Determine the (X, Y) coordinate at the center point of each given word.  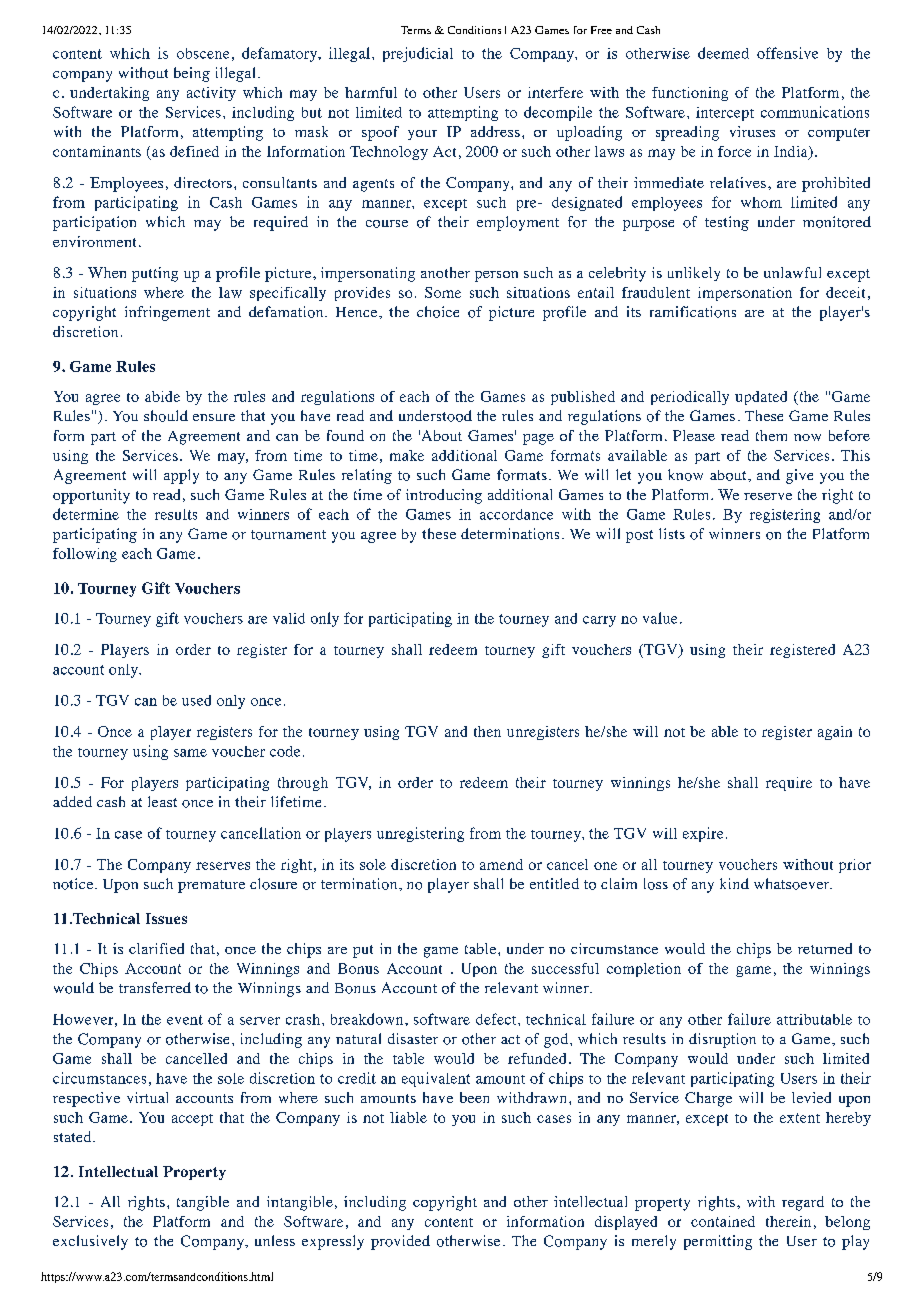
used (196, 700)
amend (501, 864)
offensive (787, 53)
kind (734, 883)
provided (400, 1242)
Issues (166, 918)
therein (788, 1221)
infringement (167, 313)
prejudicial (418, 54)
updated (761, 398)
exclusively (90, 1242)
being (192, 74)
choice (438, 312)
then (487, 731)
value (660, 618)
